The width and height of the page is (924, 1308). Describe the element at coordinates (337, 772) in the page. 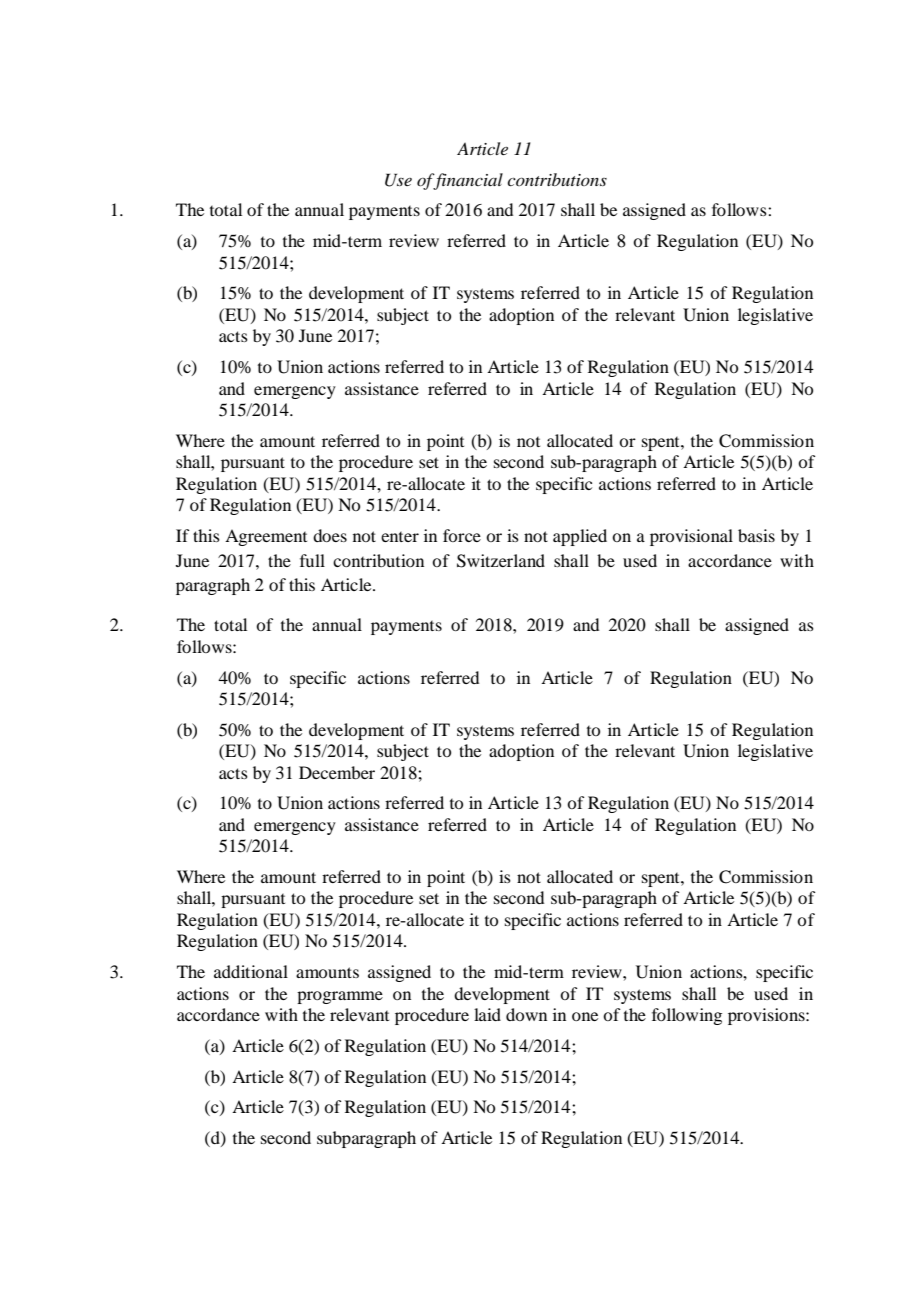

I see `December` at that location.
